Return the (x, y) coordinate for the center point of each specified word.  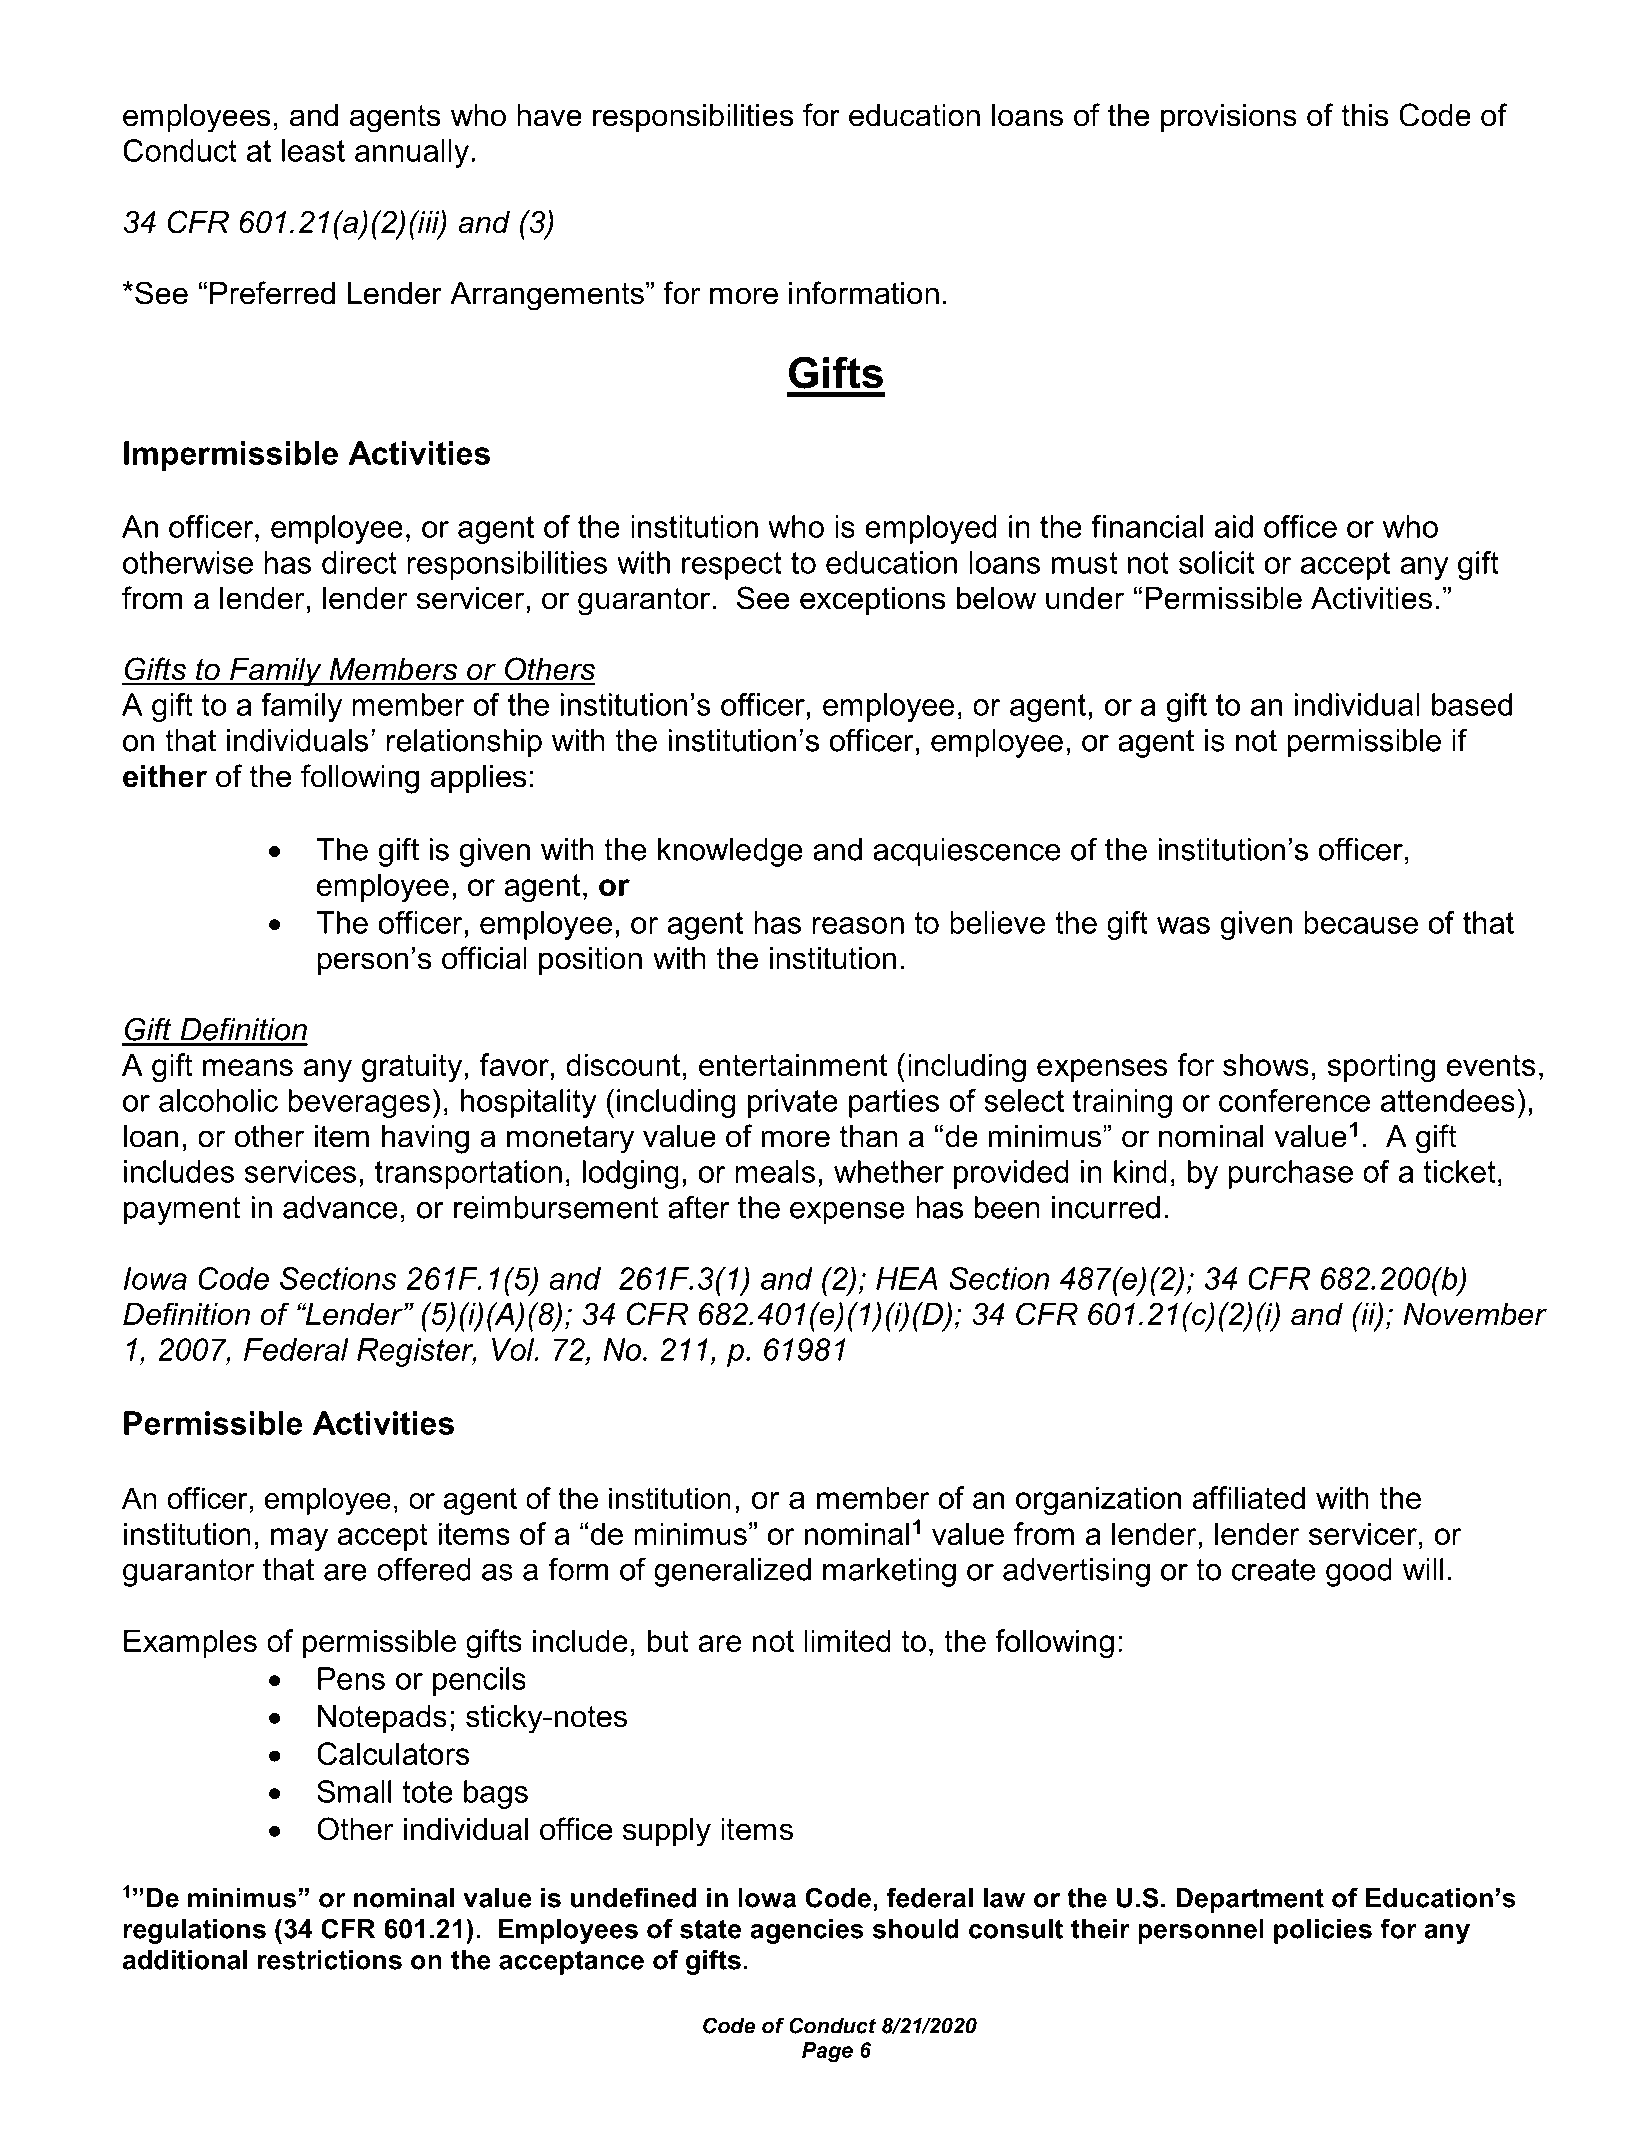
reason (858, 925)
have (549, 115)
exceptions (873, 601)
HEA (906, 1278)
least (313, 150)
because (1361, 922)
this (1365, 115)
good (1359, 1572)
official (484, 958)
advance (340, 1207)
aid (1234, 526)
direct (359, 562)
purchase (1290, 1174)
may (299, 1540)
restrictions (330, 1960)
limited (847, 1640)
